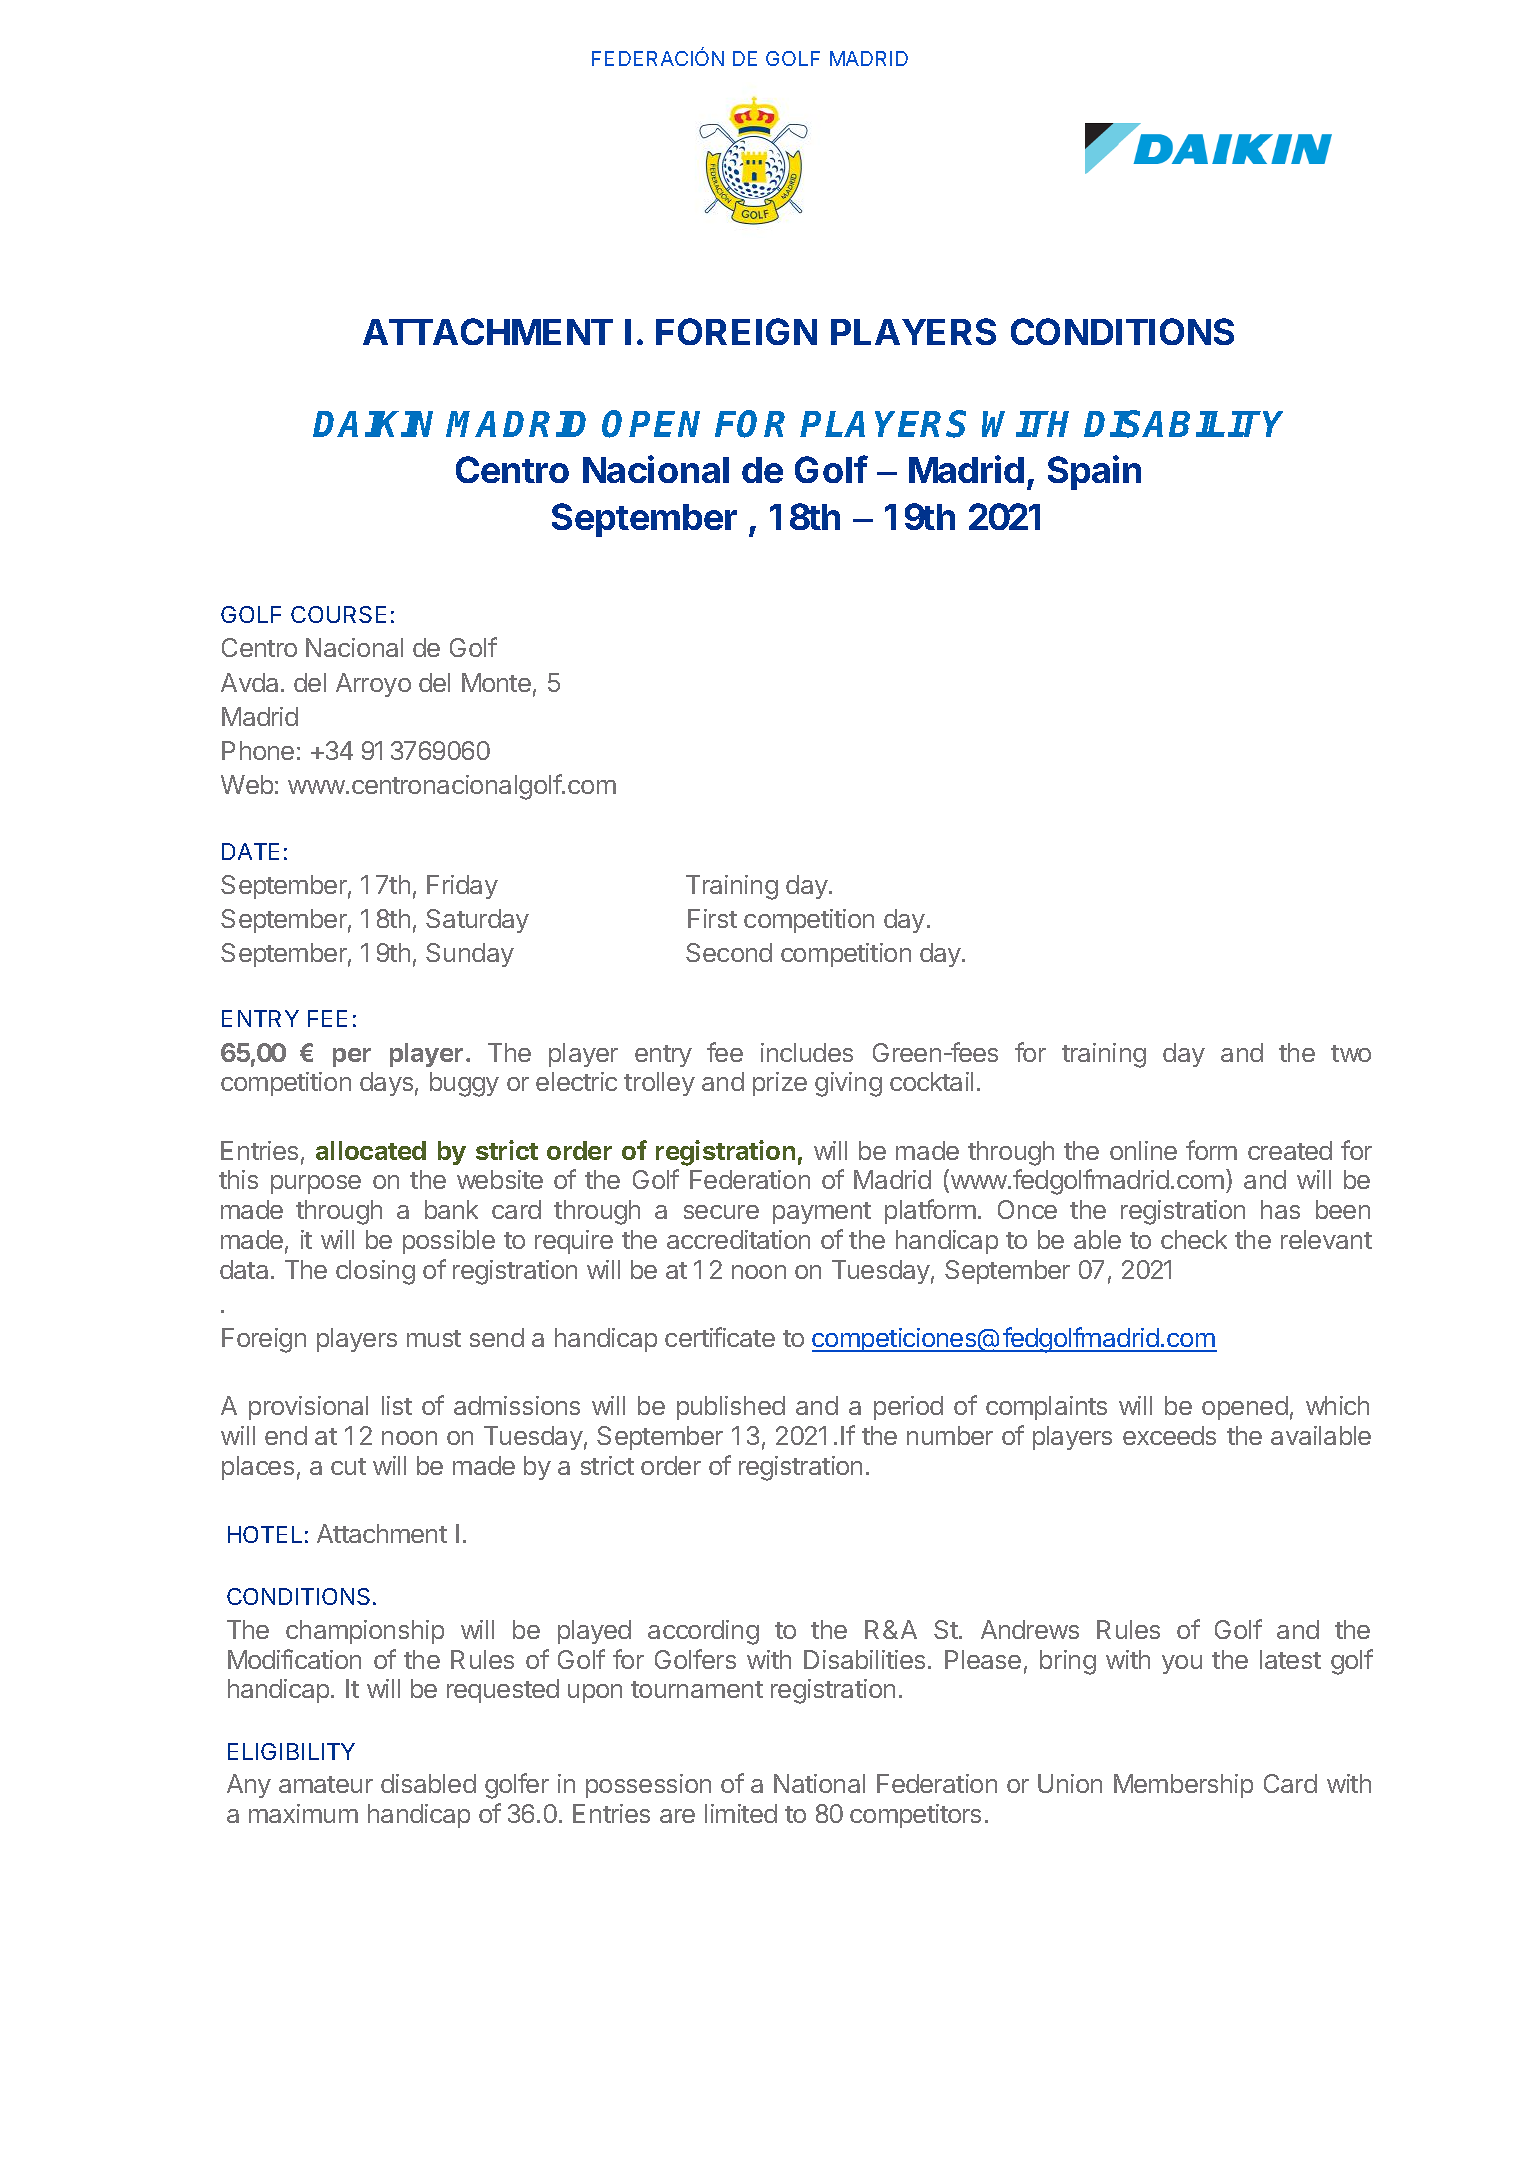 The image size is (1539, 2174). Describe the element at coordinates (250, 851) in the screenshot. I see `DATE` at that location.
